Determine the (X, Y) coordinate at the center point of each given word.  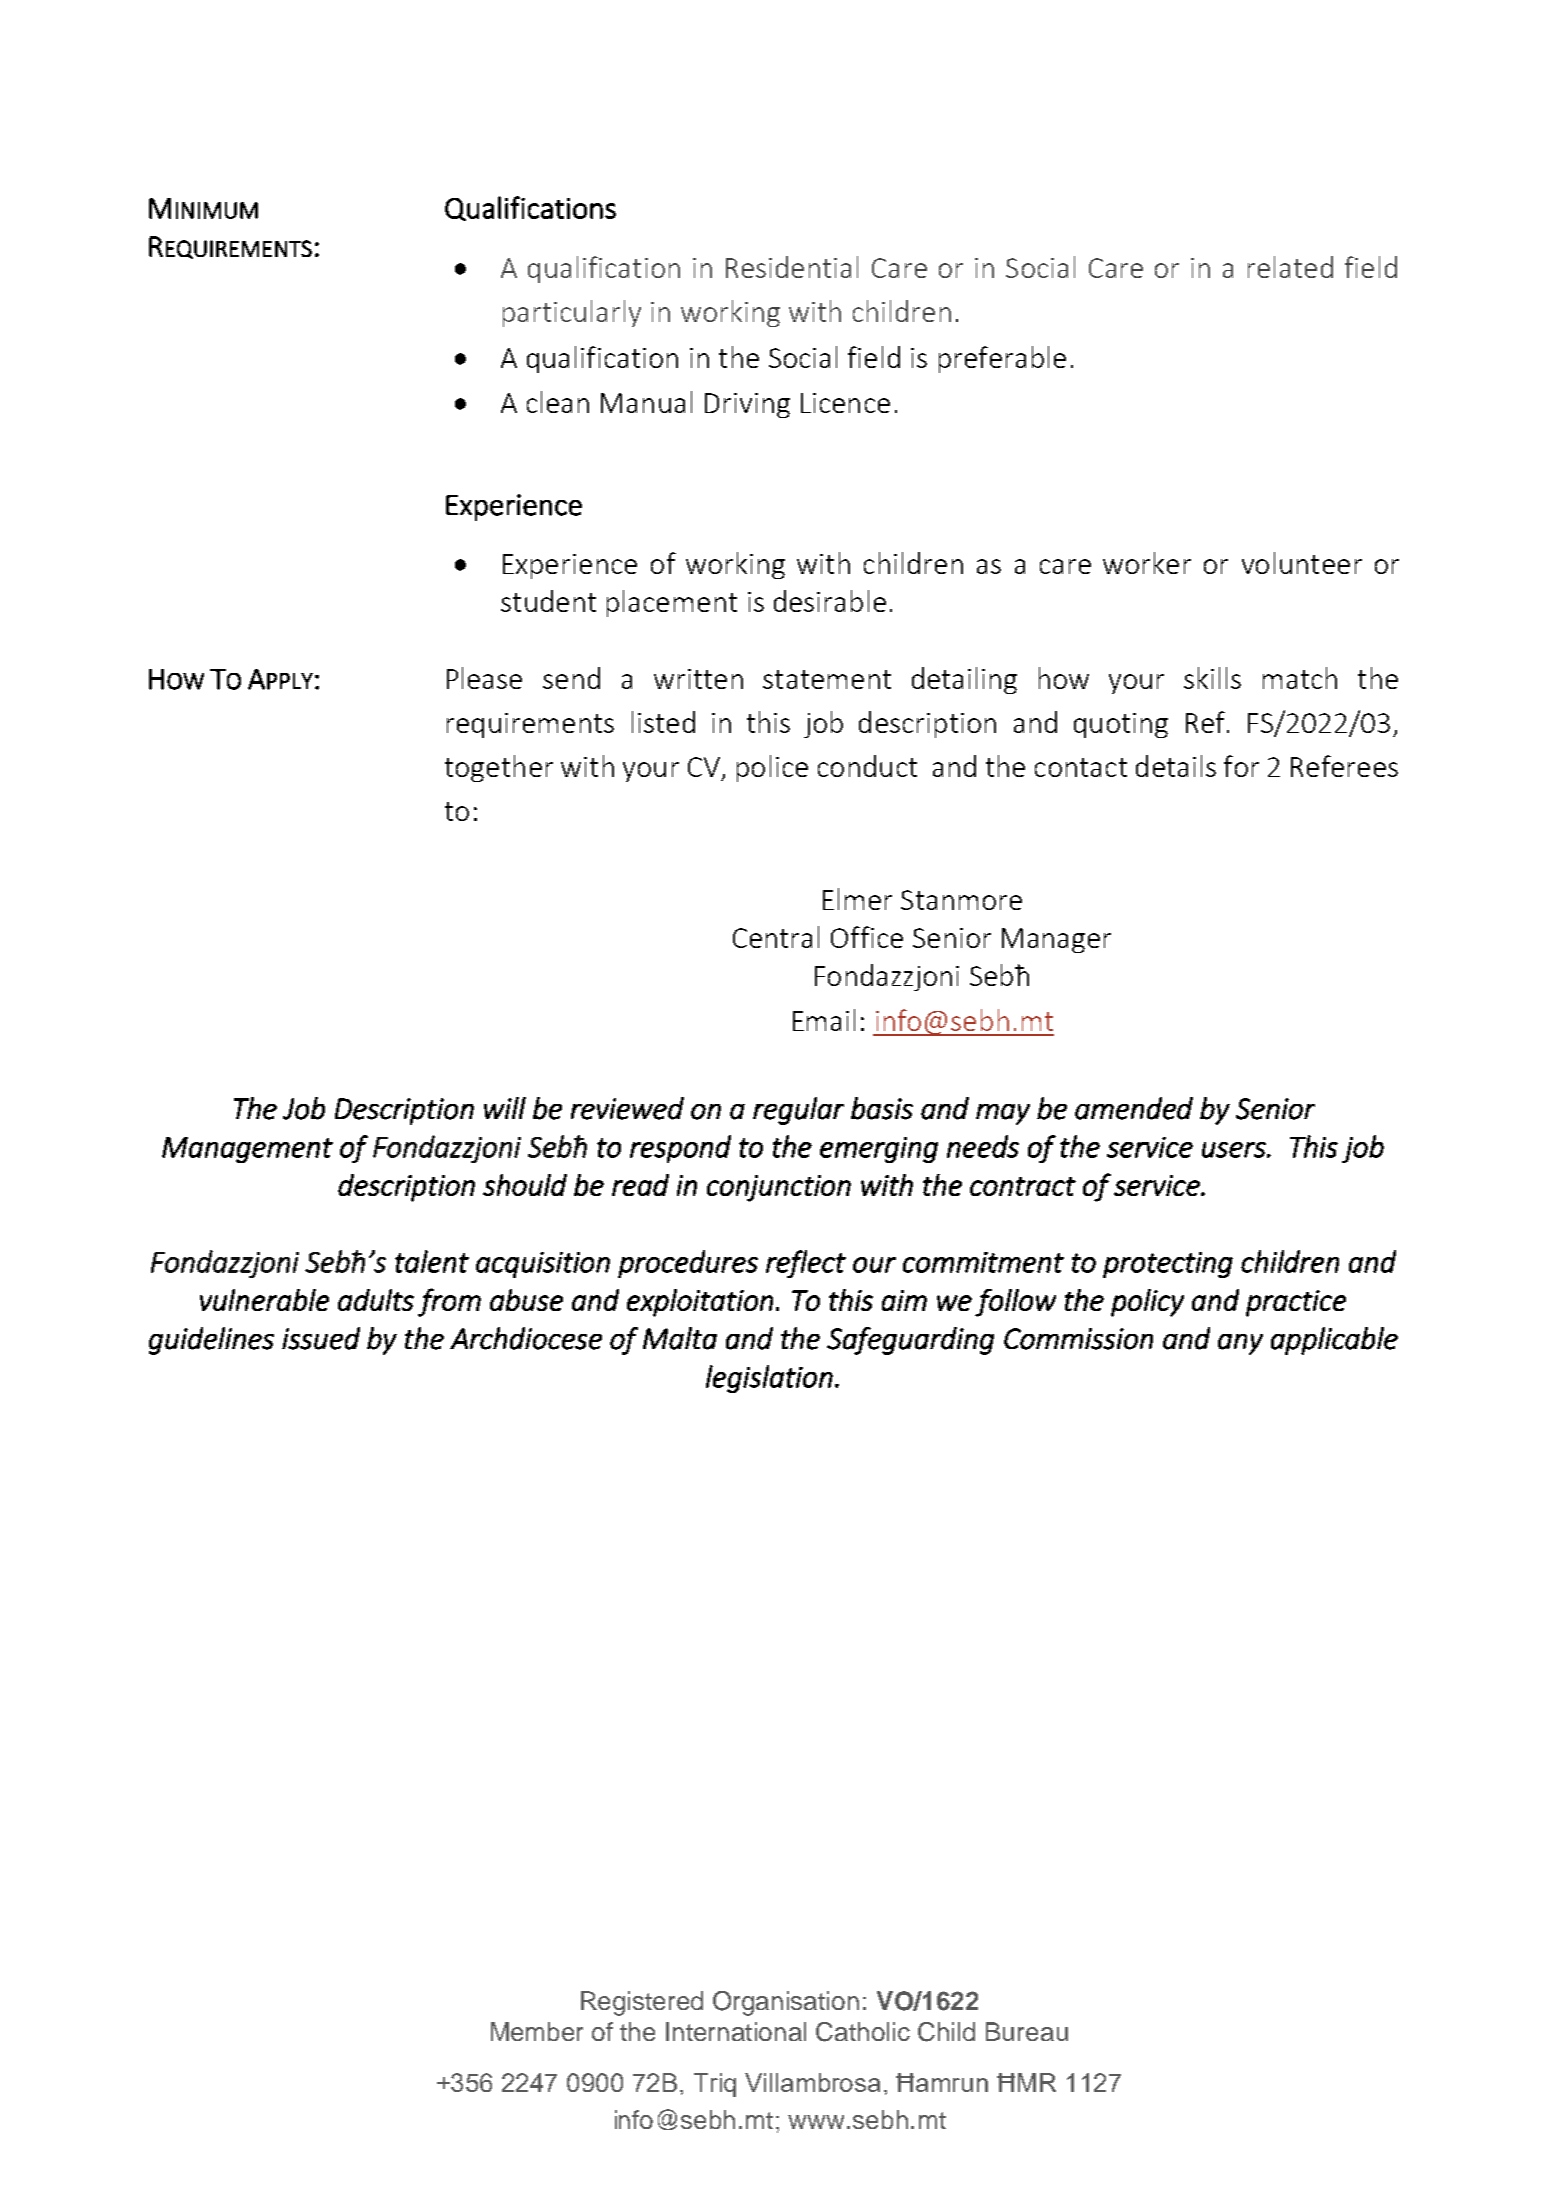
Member (537, 2031)
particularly (572, 313)
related (1290, 267)
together (499, 768)
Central (776, 937)
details (1176, 766)
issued (321, 1338)
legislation (769, 1379)
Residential (792, 267)
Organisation (786, 2003)
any (1240, 1344)
